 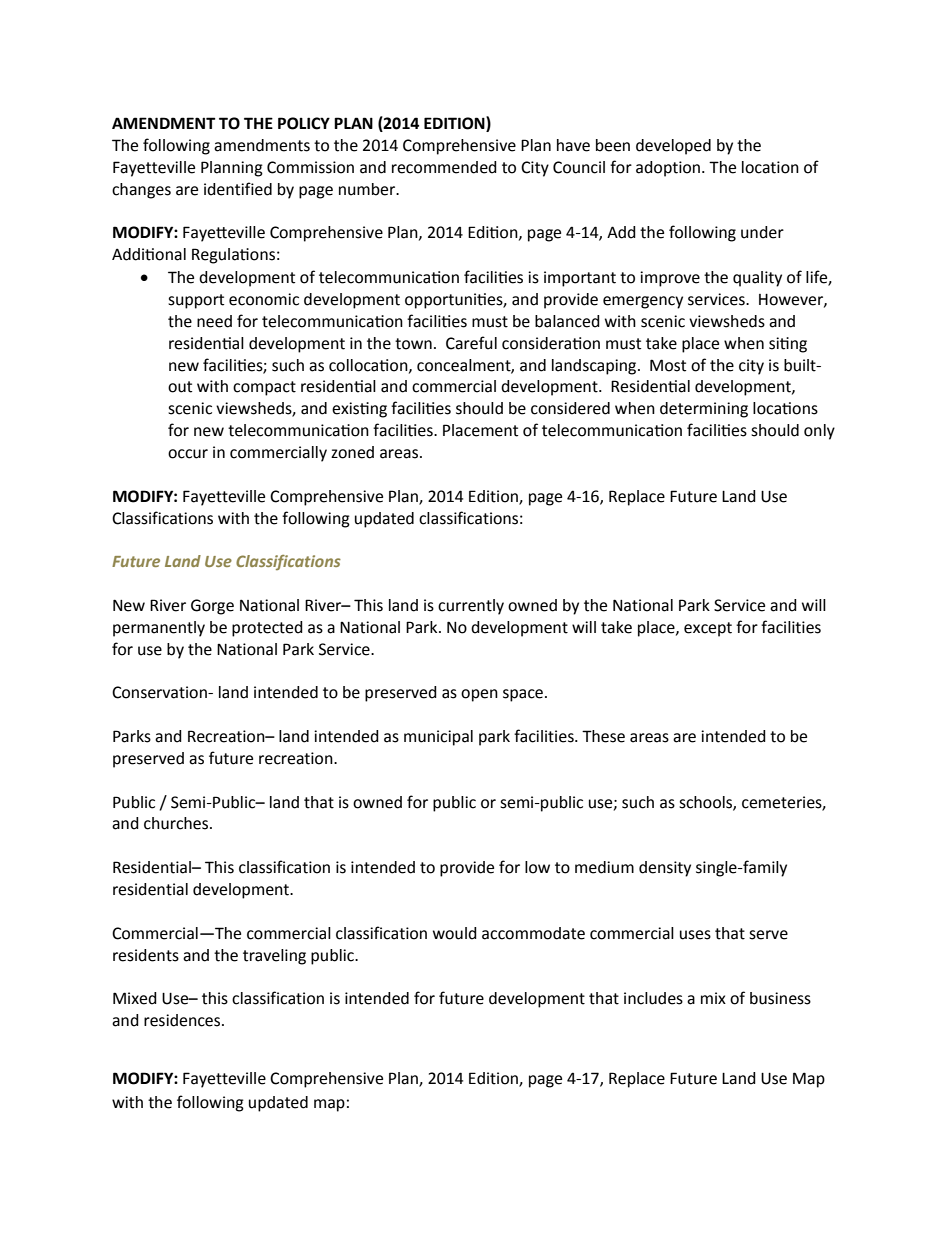 What do you see at coordinates (673, 147) in the screenshot?
I see `developed` at bounding box center [673, 147].
